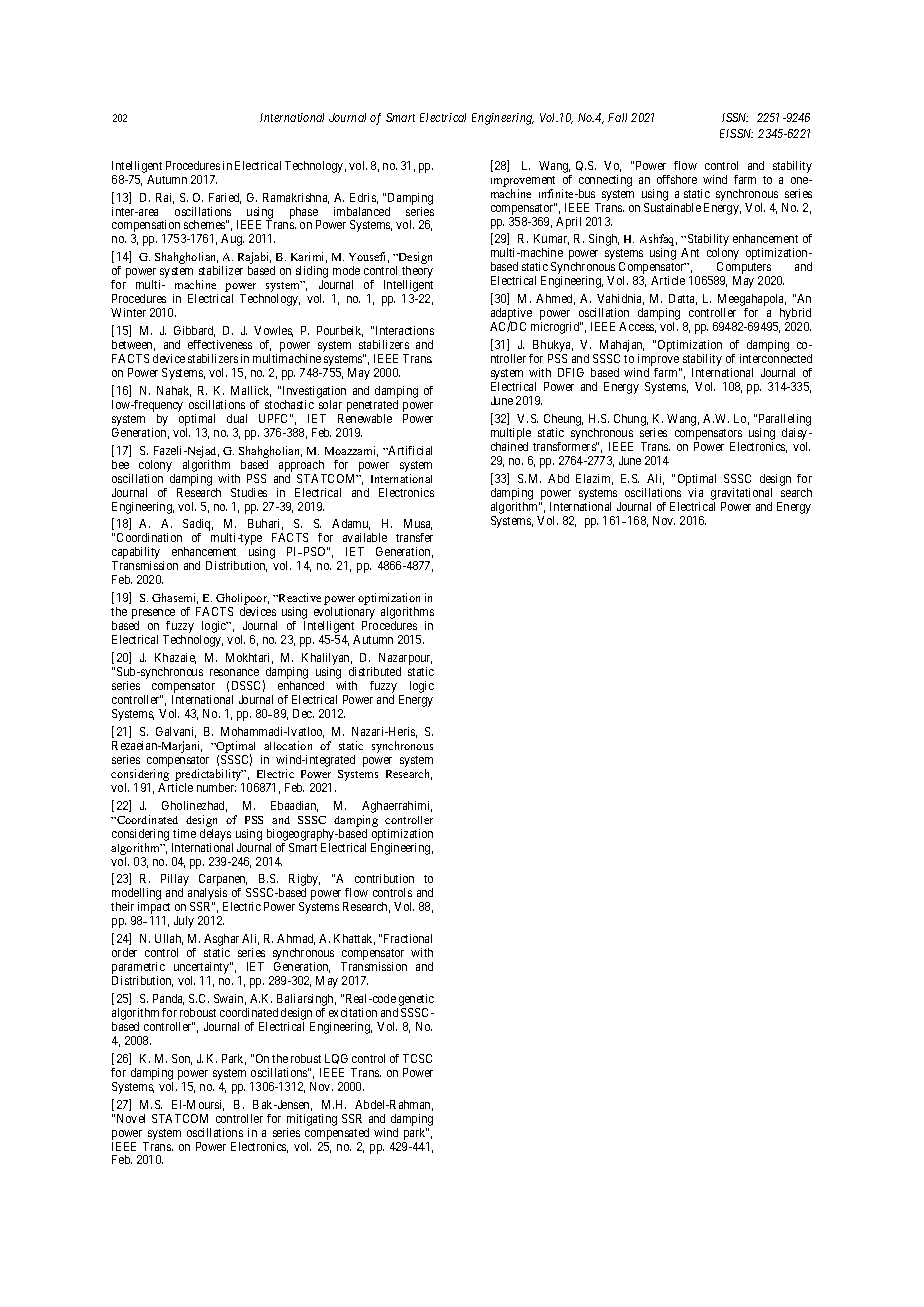 This image has height=1307, width=924. I want to click on contribution, so click(384, 878).
